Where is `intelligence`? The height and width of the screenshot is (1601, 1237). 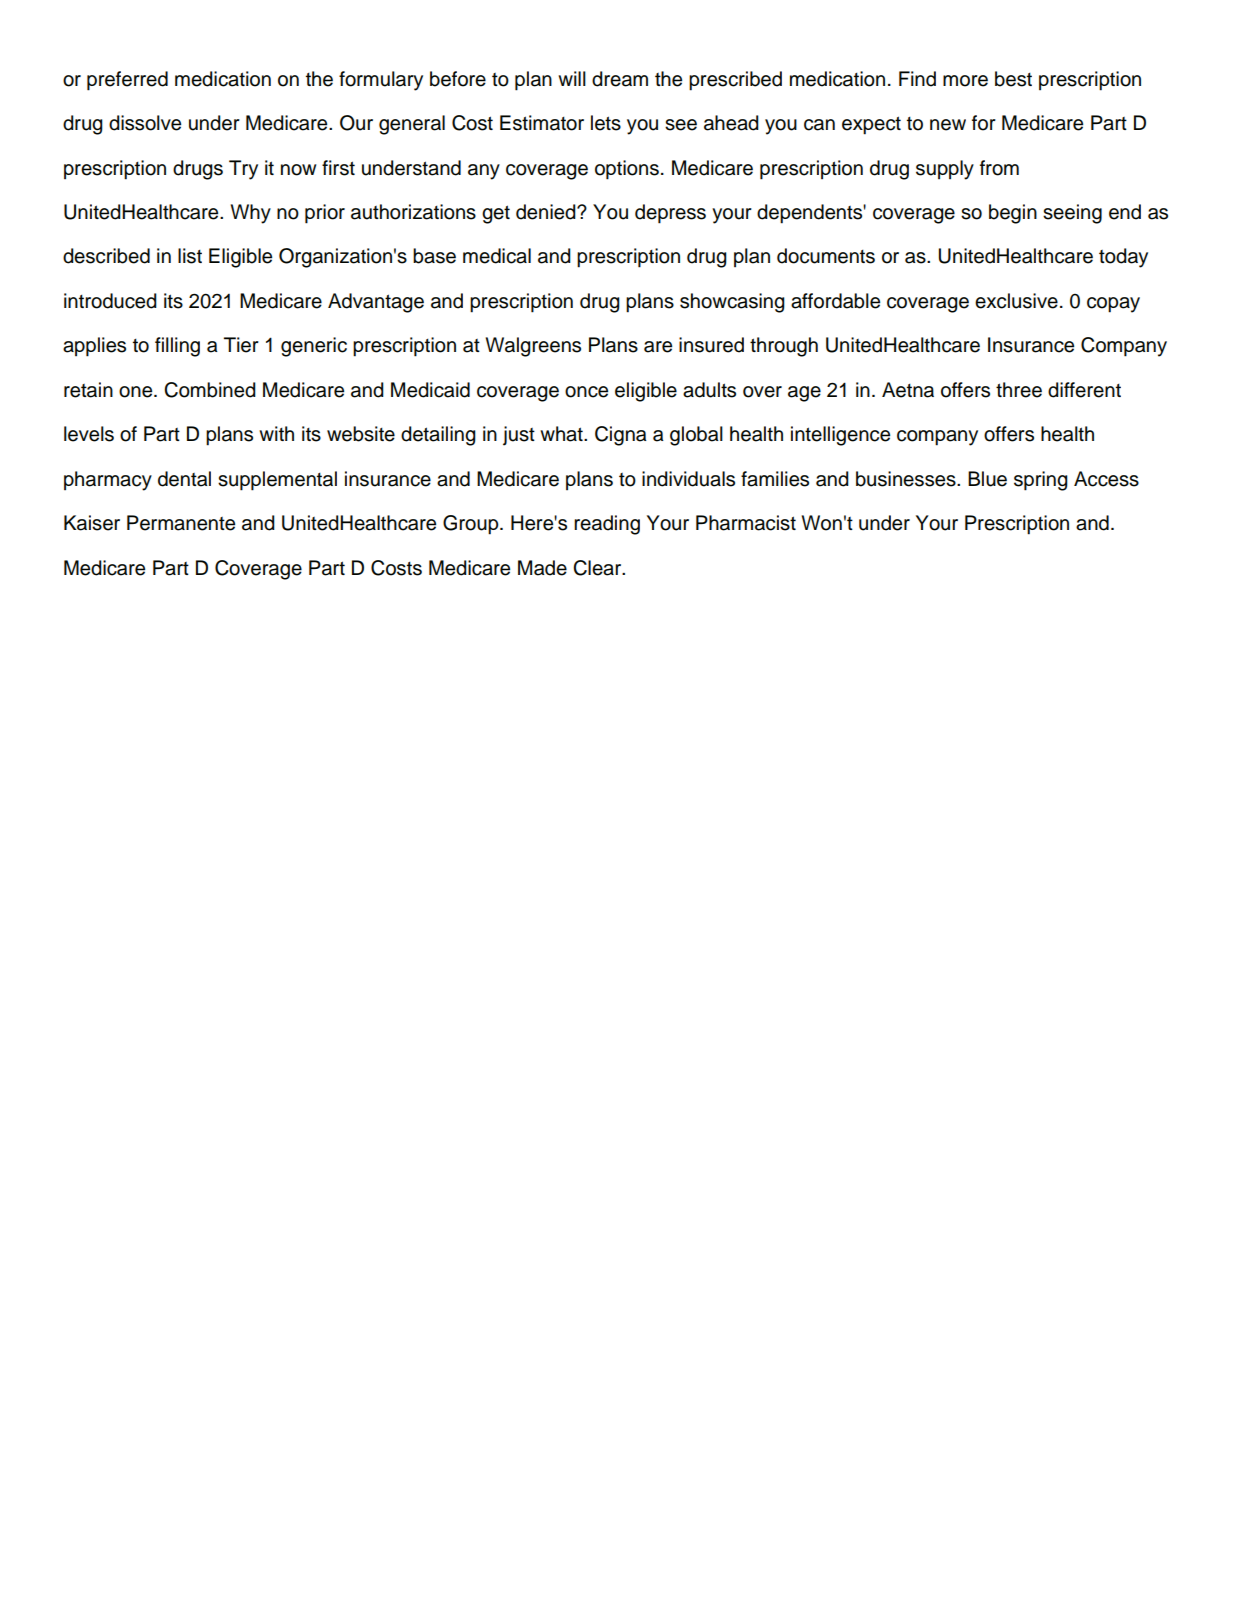
intelligence is located at coordinates (840, 436).
